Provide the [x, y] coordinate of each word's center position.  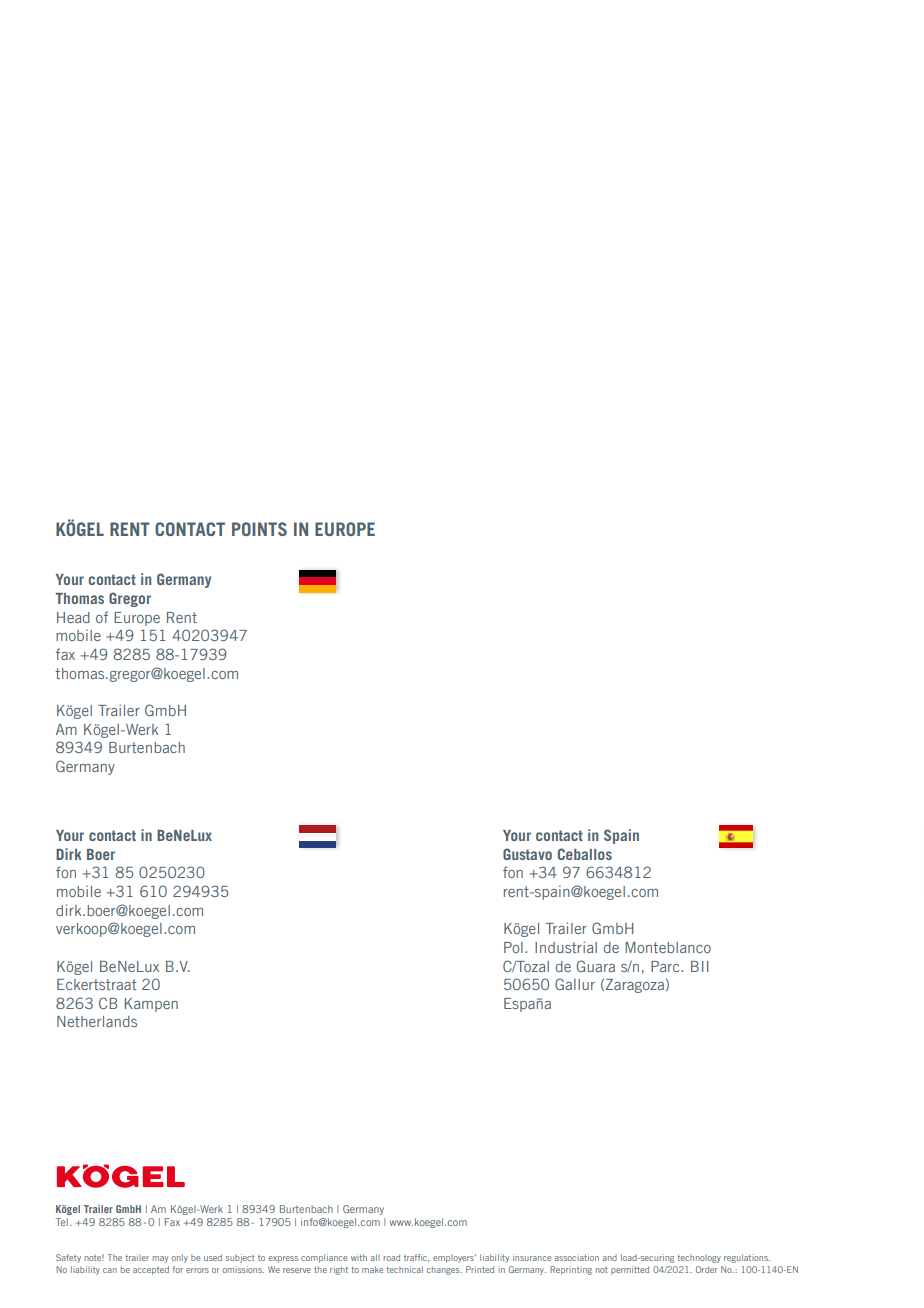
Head [73, 617]
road [391, 1257]
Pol [513, 947]
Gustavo [527, 854]
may [160, 1259]
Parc [666, 966]
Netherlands [97, 1021]
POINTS [259, 529]
